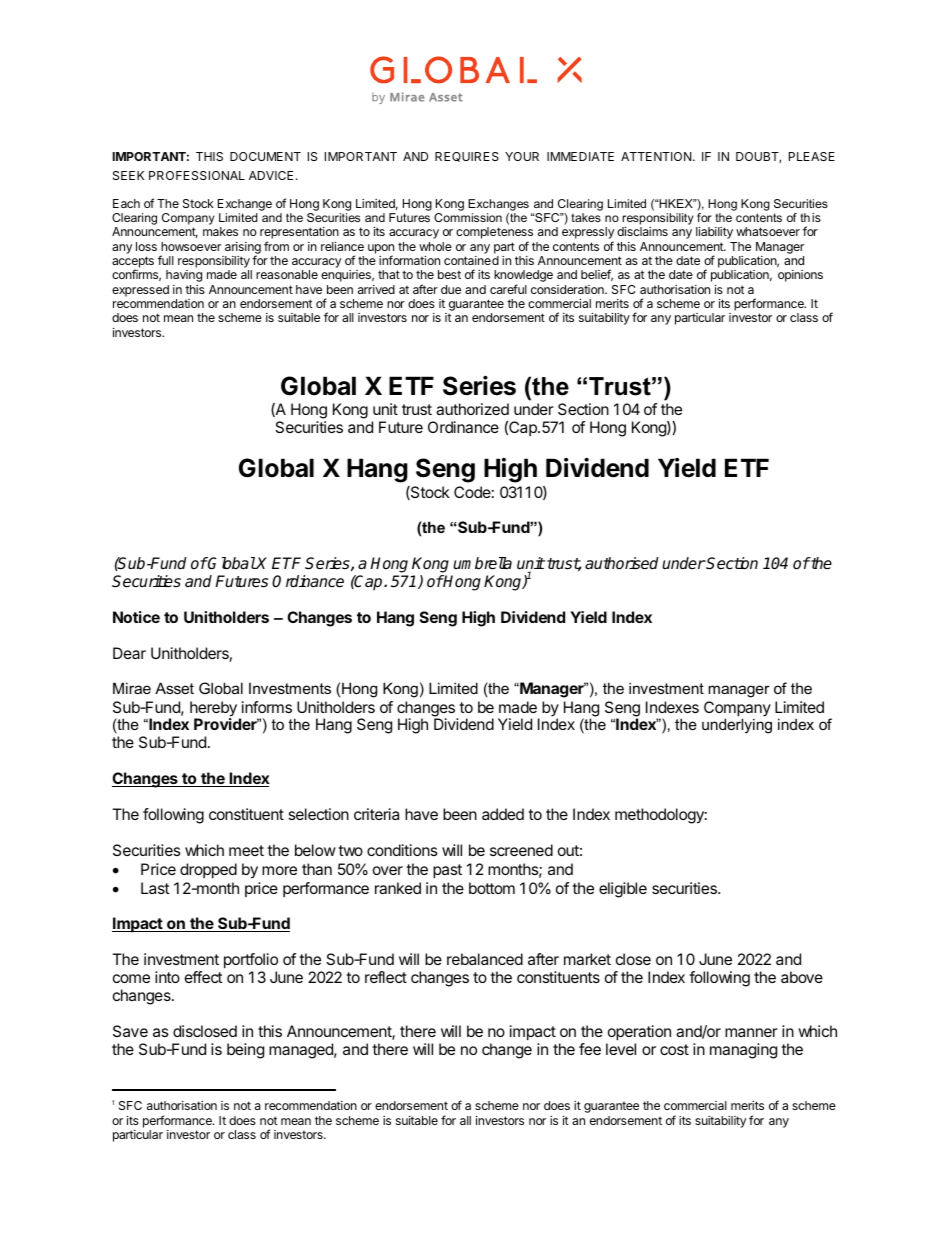 The height and width of the screenshot is (1233, 952). I want to click on added, so click(503, 814).
